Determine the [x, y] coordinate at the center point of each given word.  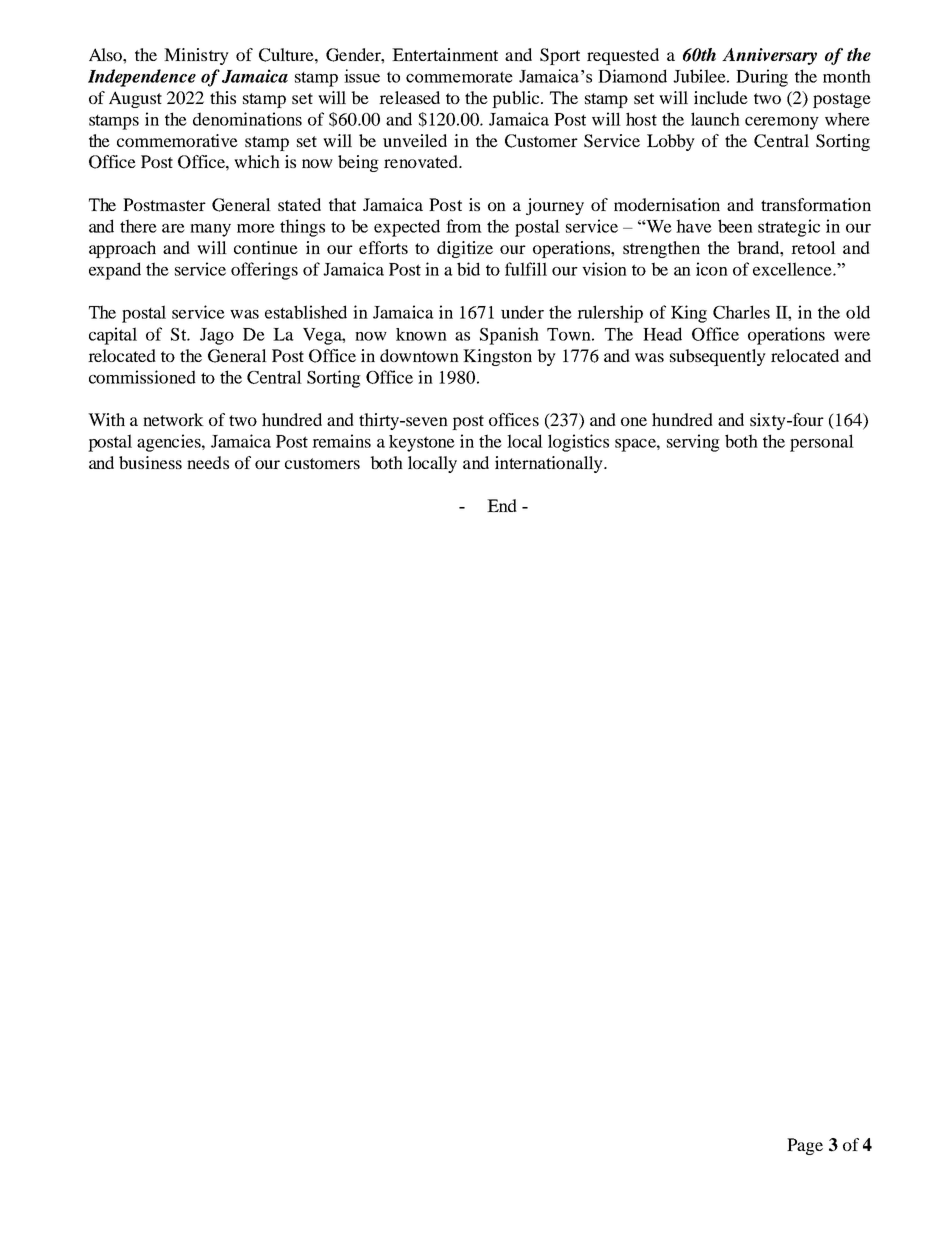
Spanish [509, 336]
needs [208, 462]
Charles [741, 312]
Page [805, 1146]
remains [341, 441]
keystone [422, 443]
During [762, 78]
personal [822, 443]
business [150, 462]
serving [693, 443]
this [223, 97]
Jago [217, 336]
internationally [550, 464]
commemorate [459, 77]
